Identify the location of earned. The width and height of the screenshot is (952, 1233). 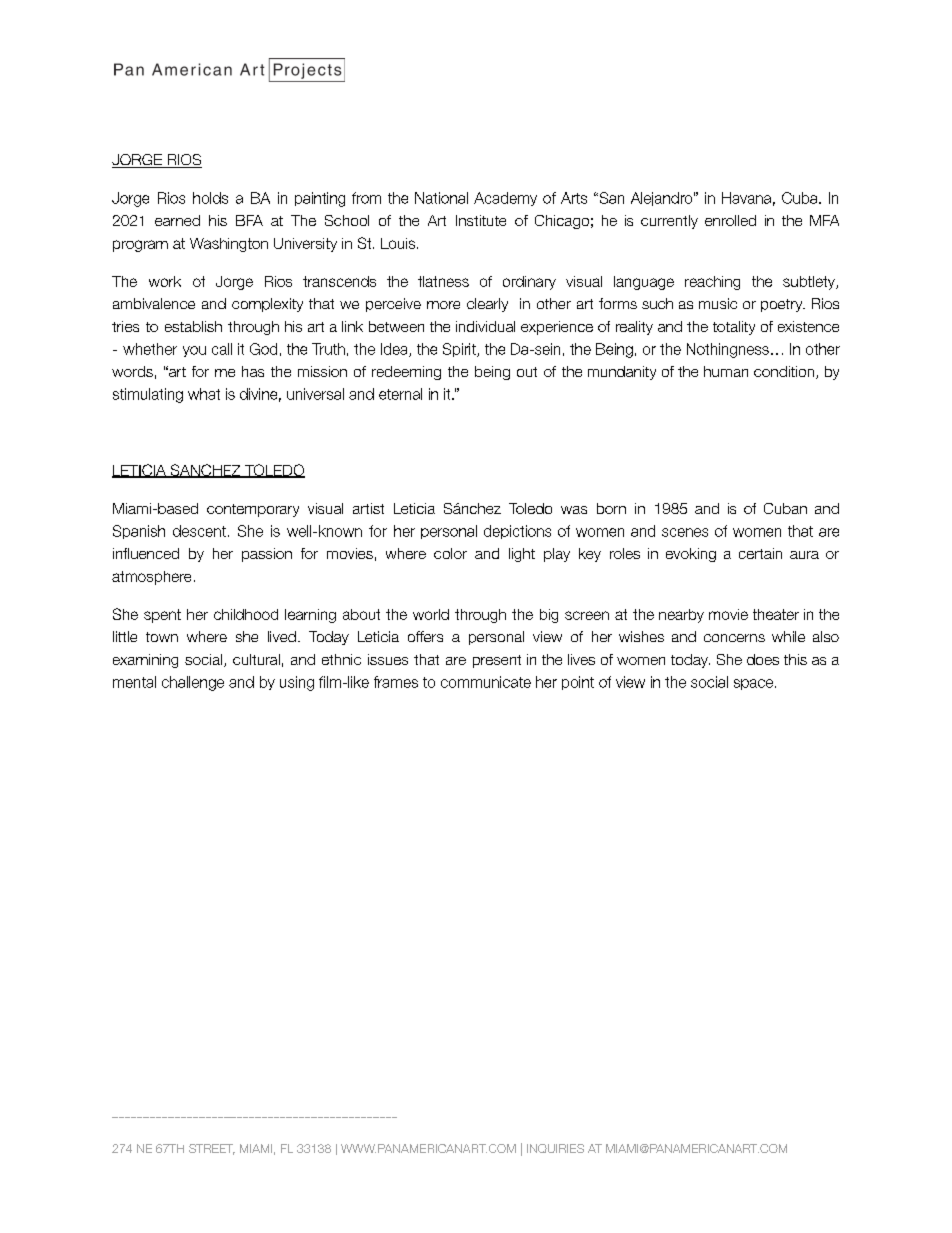
(177, 220).
